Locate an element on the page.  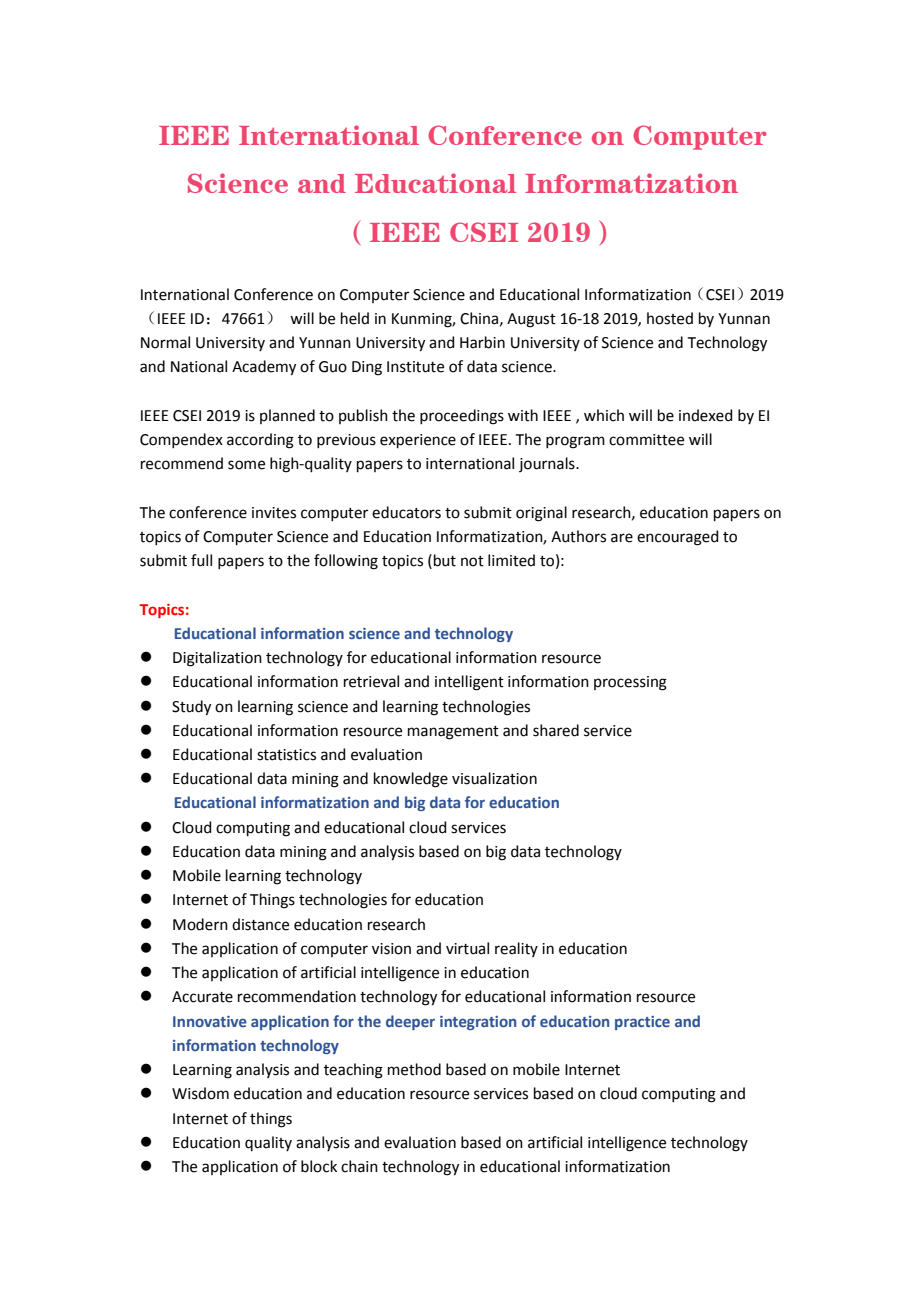
processing is located at coordinates (630, 683).
